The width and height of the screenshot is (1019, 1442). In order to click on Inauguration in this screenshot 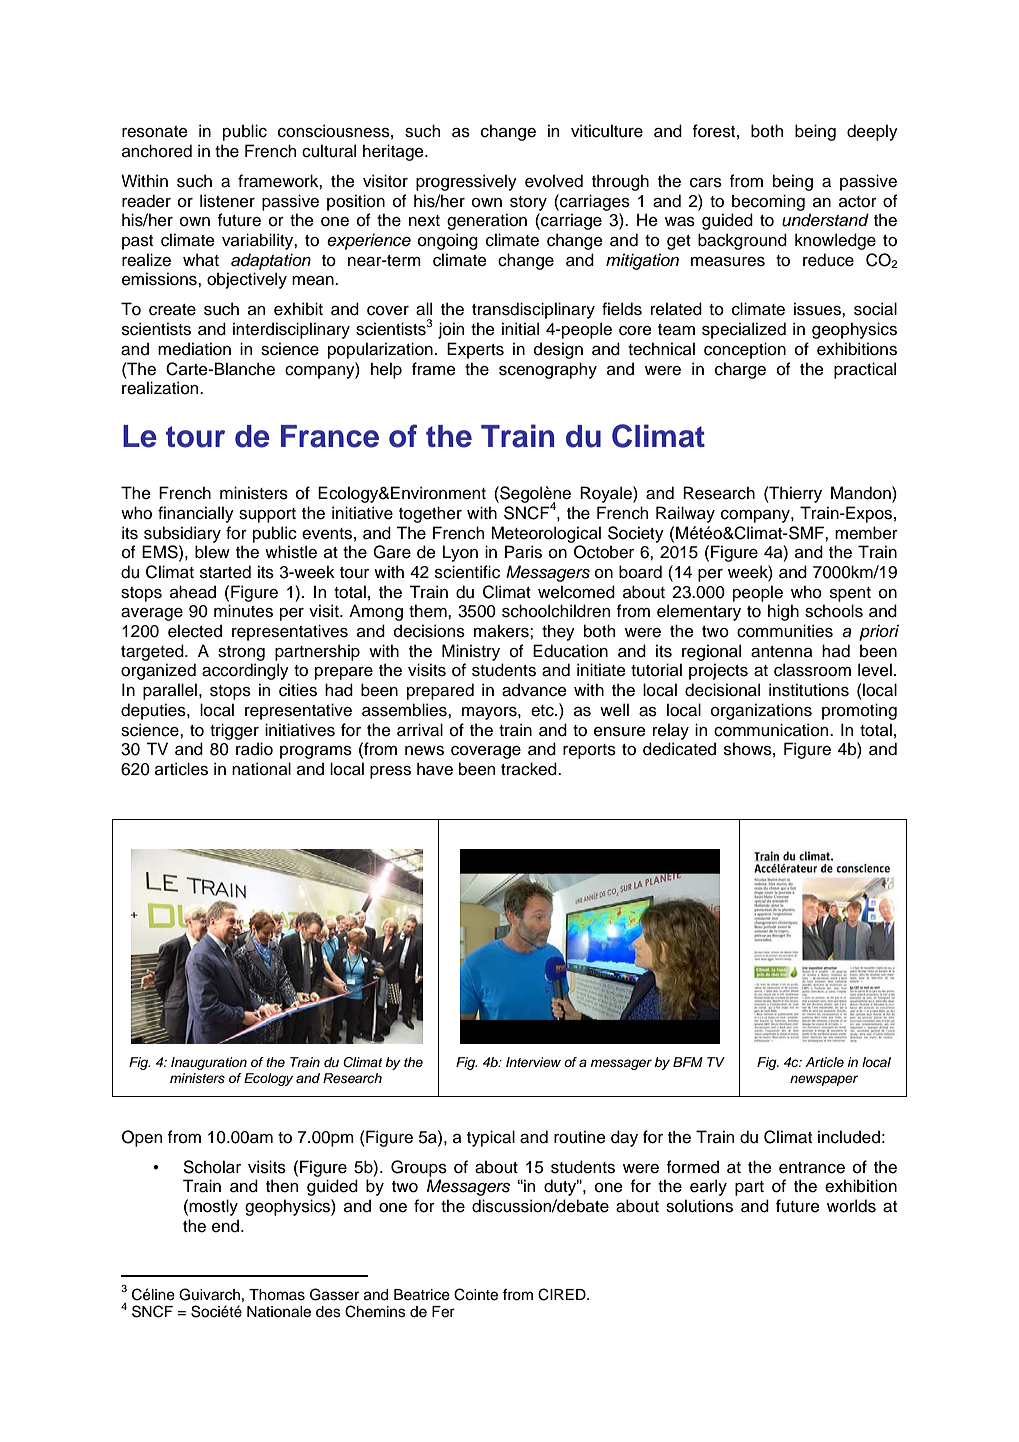, I will do `click(209, 1063)`.
